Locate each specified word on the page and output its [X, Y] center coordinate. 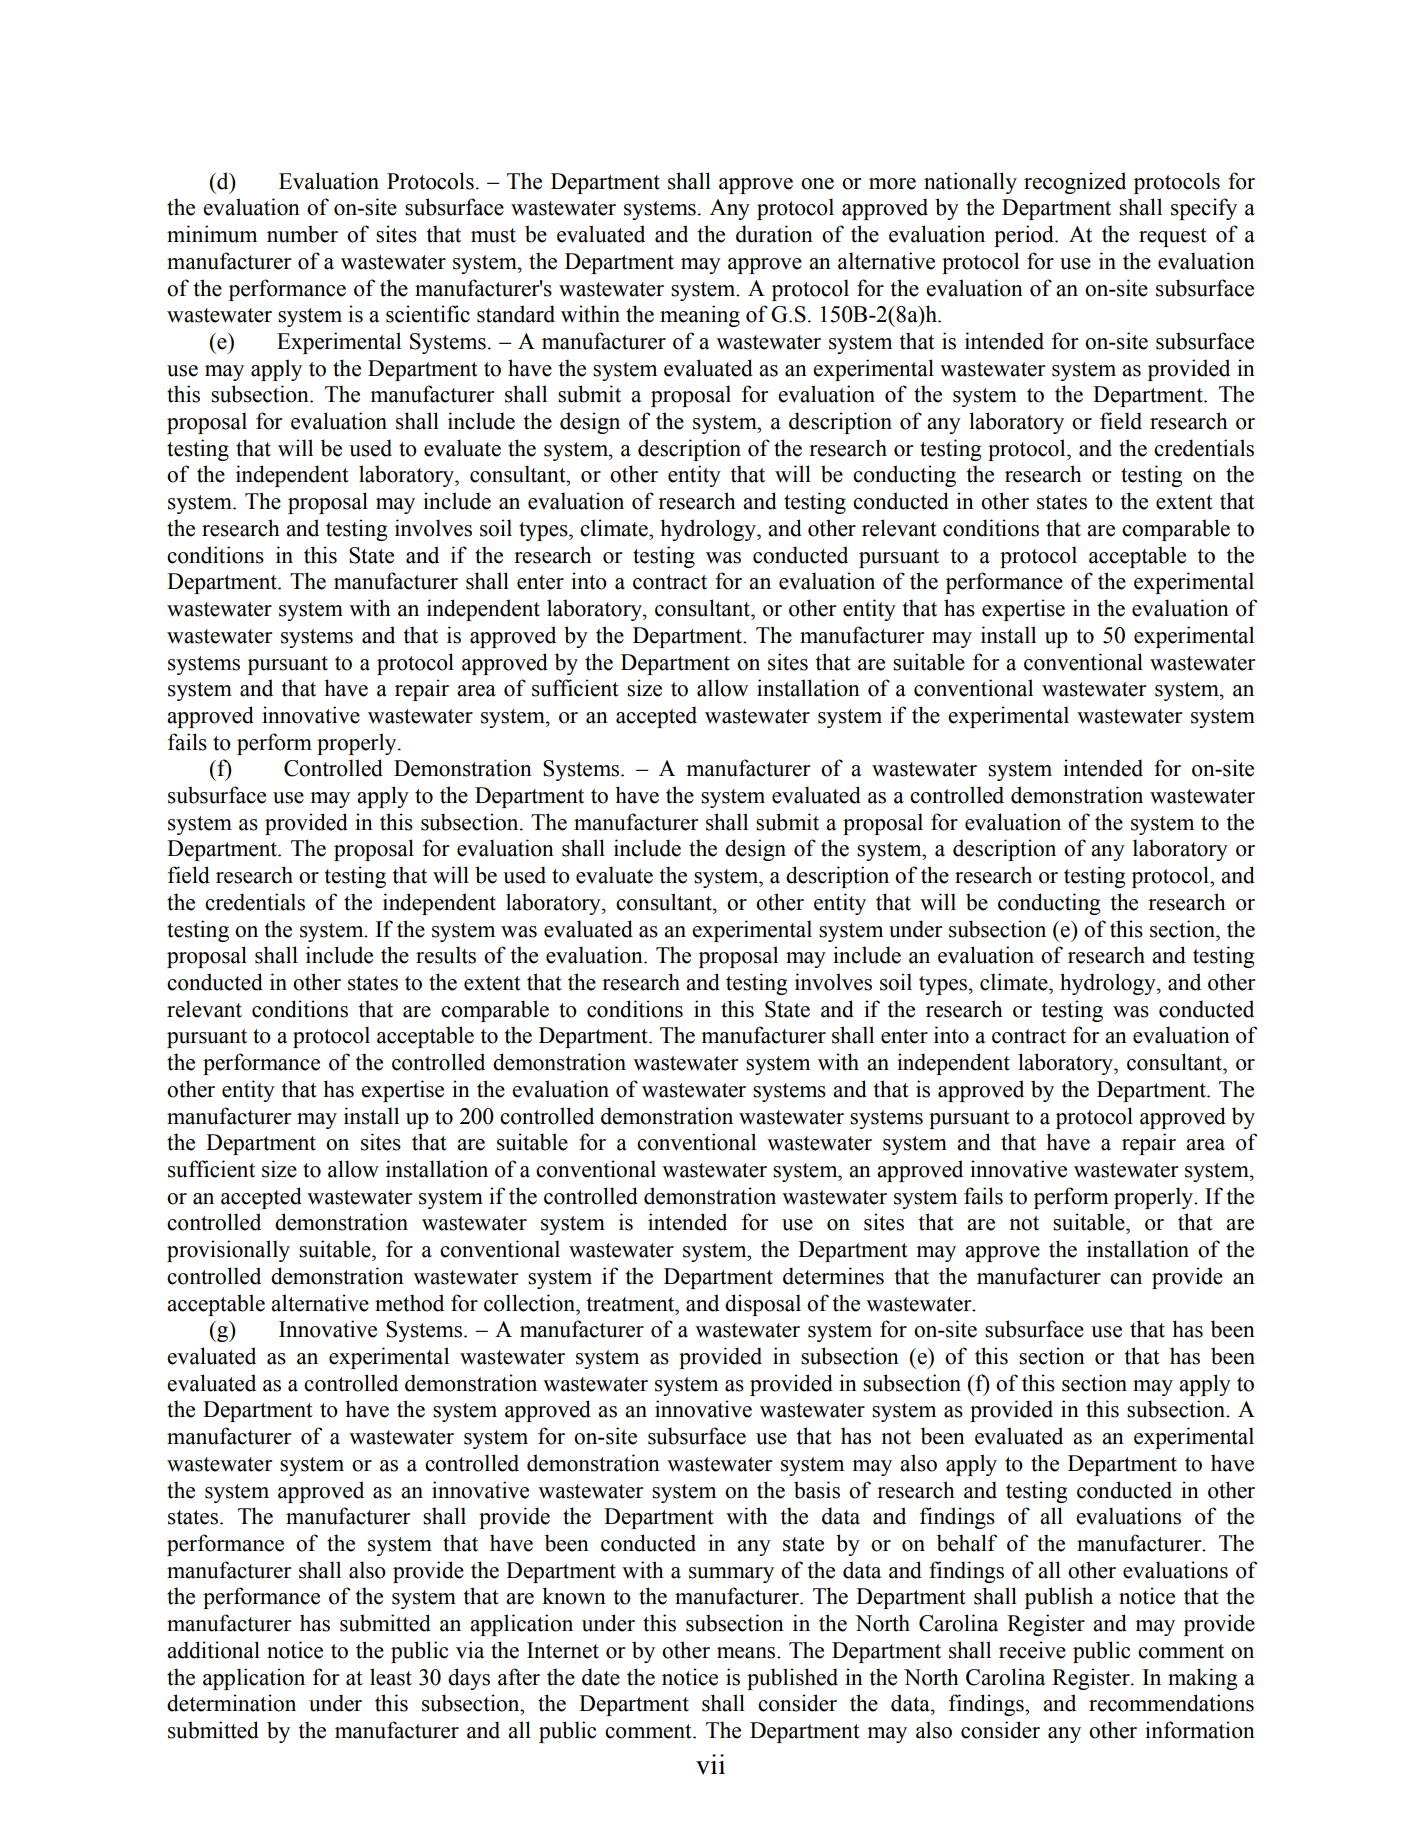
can [1126, 1279]
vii [710, 1764]
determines [833, 1276]
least [391, 1677]
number [302, 234]
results [446, 955]
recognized [1075, 183]
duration [774, 234]
